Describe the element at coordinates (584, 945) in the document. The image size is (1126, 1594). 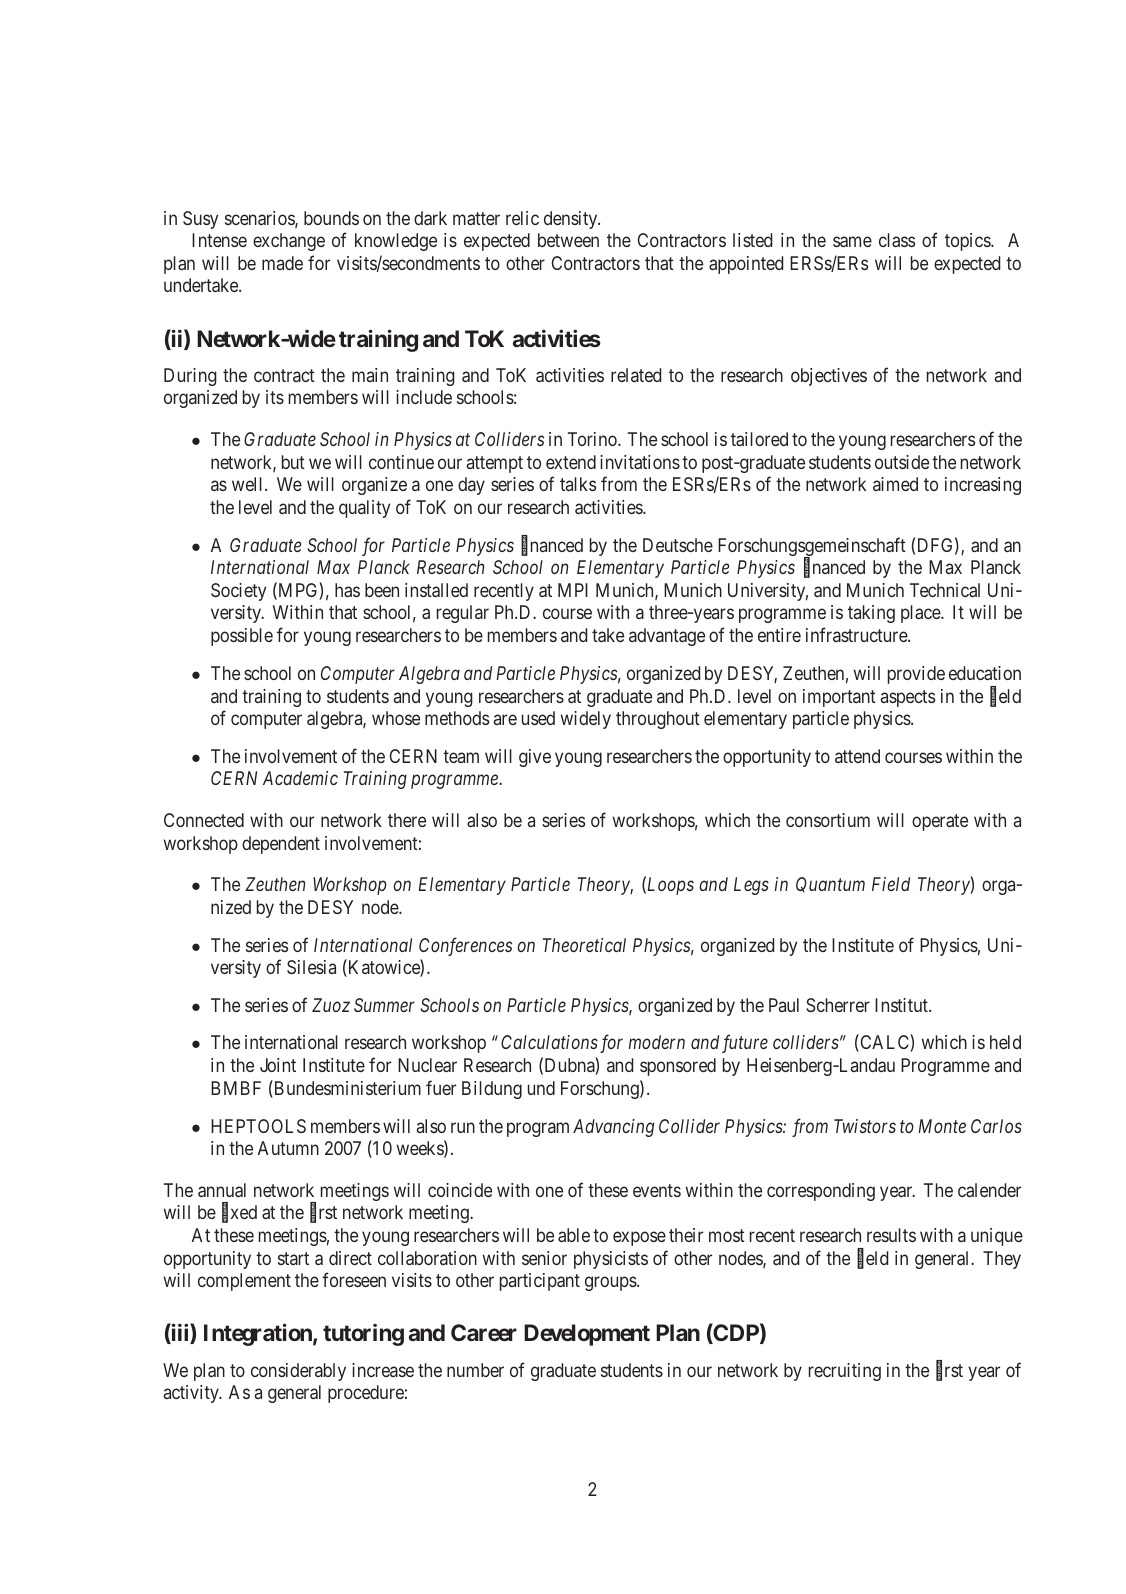
I see `Theoretical` at that location.
